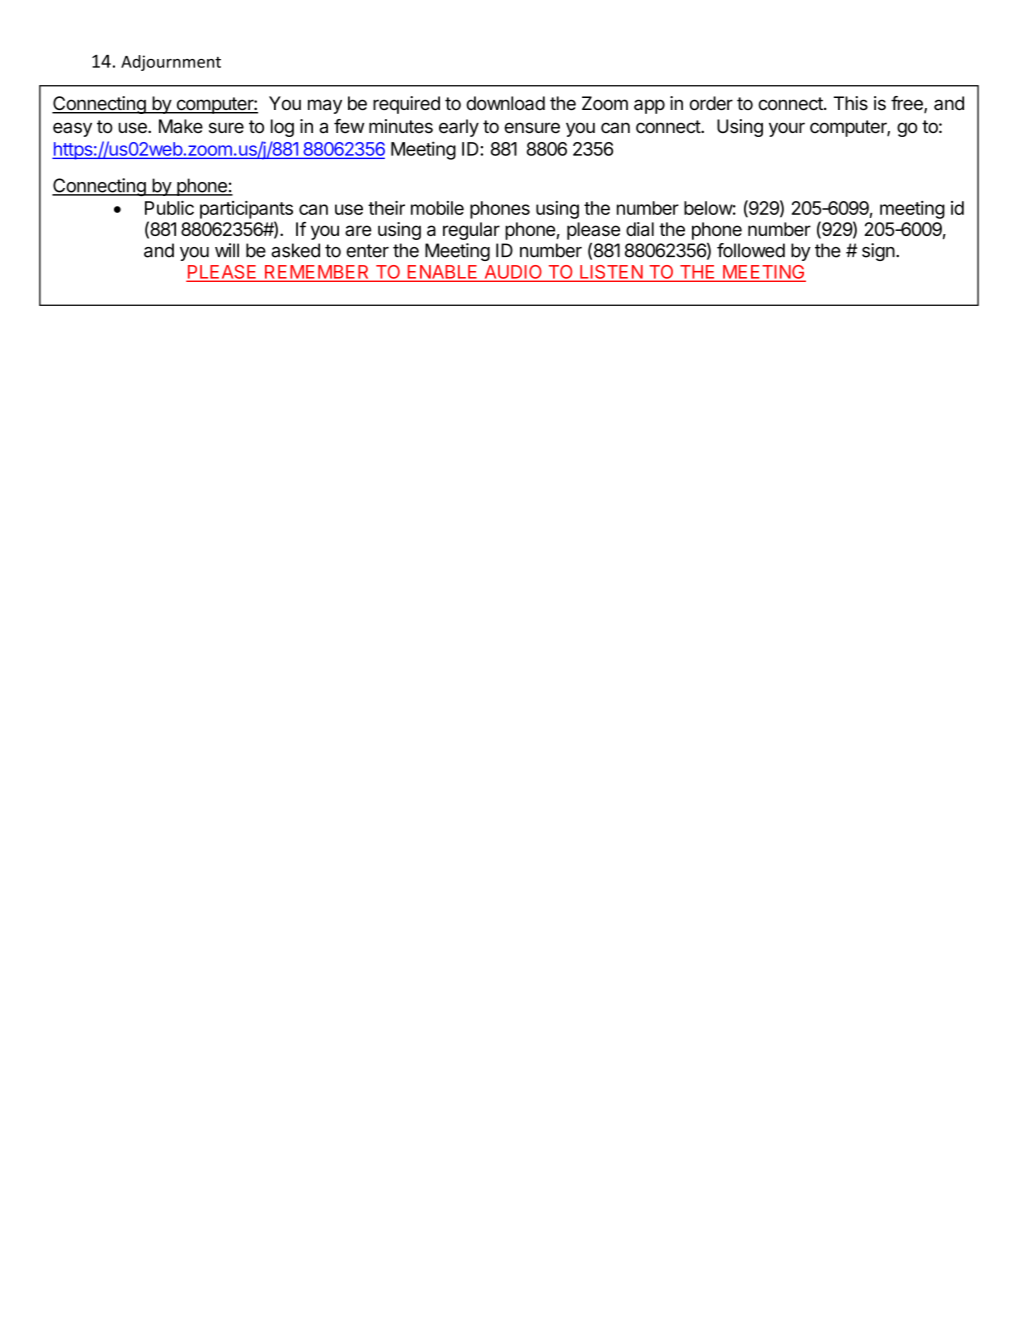 This document has height=1332, width=1029. What do you see at coordinates (851, 103) in the document?
I see `This` at bounding box center [851, 103].
